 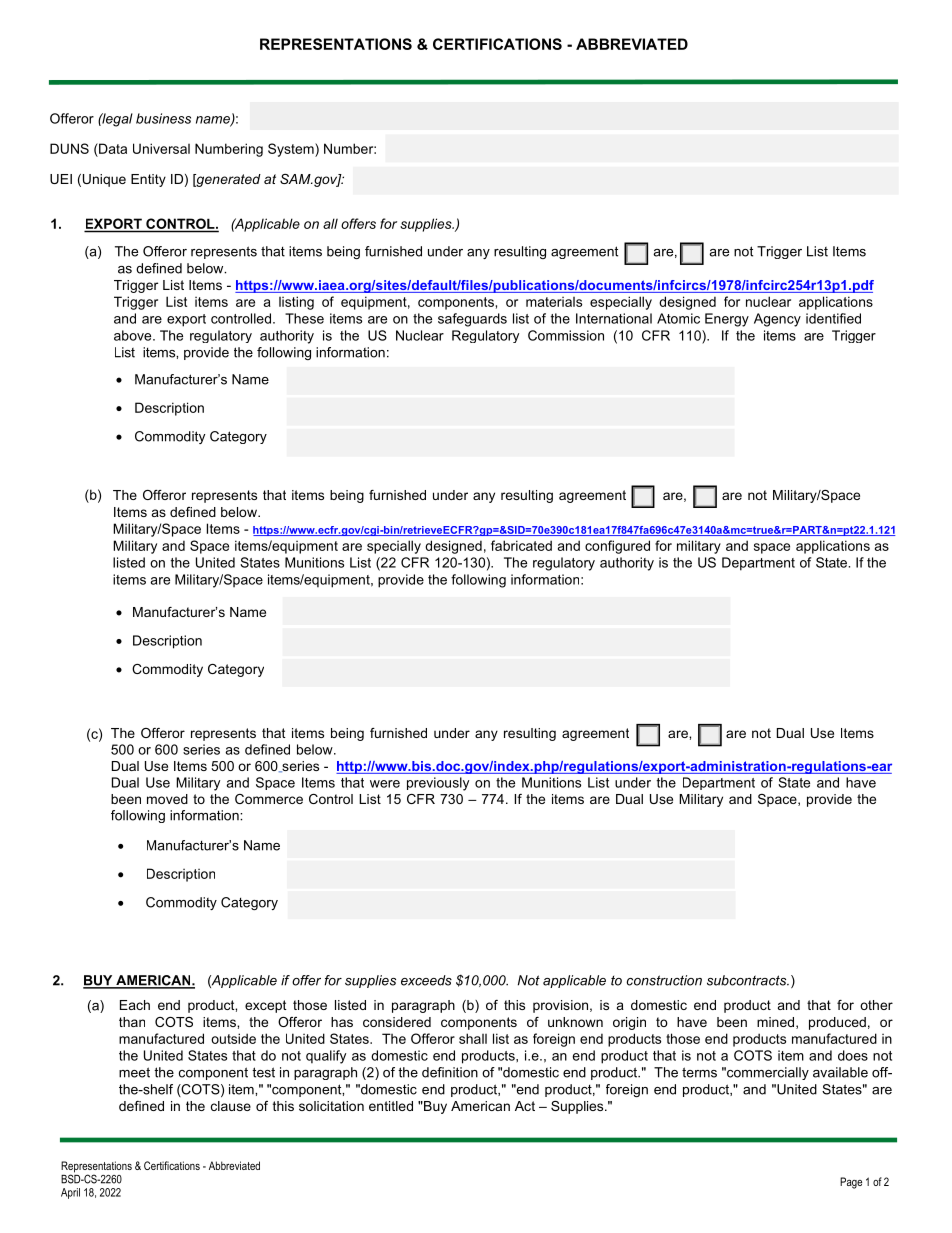 What do you see at coordinates (472, 320) in the screenshot?
I see `safeguards` at bounding box center [472, 320].
